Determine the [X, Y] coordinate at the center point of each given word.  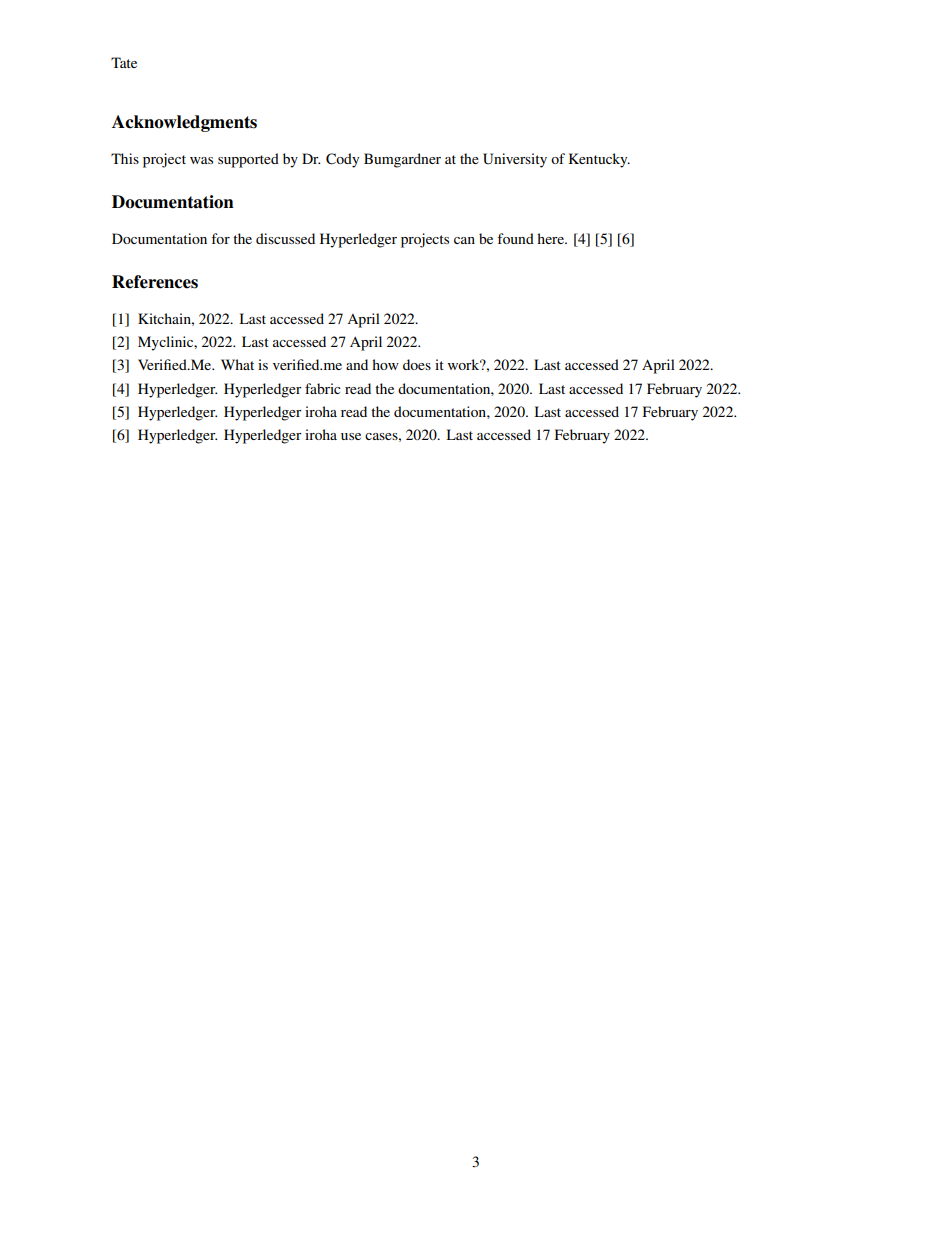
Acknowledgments [184, 123]
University [515, 160]
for [220, 238]
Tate [124, 62]
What [237, 364]
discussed [285, 238]
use [351, 436]
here [551, 238]
